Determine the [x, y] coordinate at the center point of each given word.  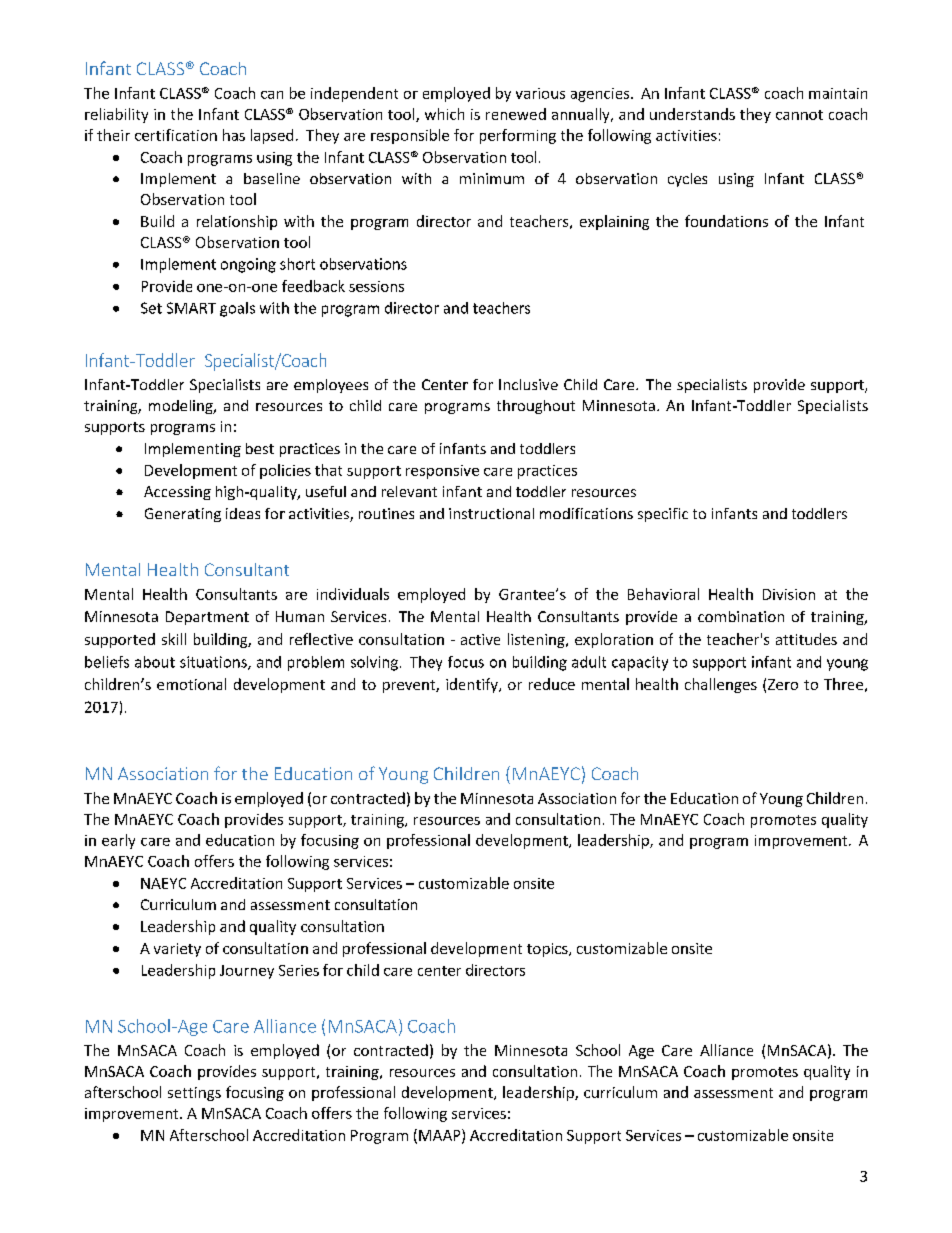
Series [299, 970]
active [480, 639]
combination [741, 616]
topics [548, 950]
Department [207, 618]
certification [176, 135]
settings [194, 1094]
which [444, 114]
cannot [799, 115]
